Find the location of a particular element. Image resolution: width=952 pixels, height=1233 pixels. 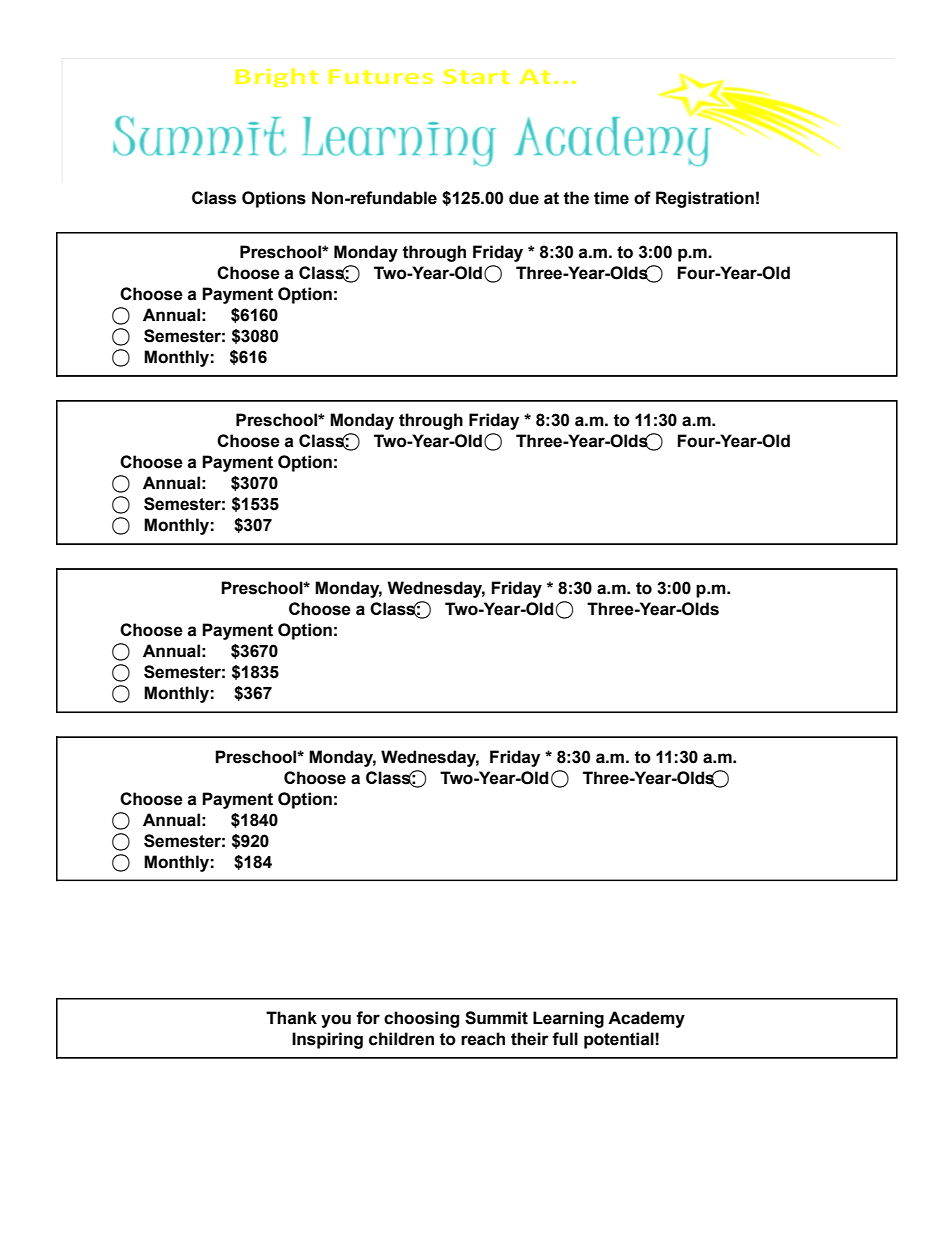

for is located at coordinates (368, 1018).
